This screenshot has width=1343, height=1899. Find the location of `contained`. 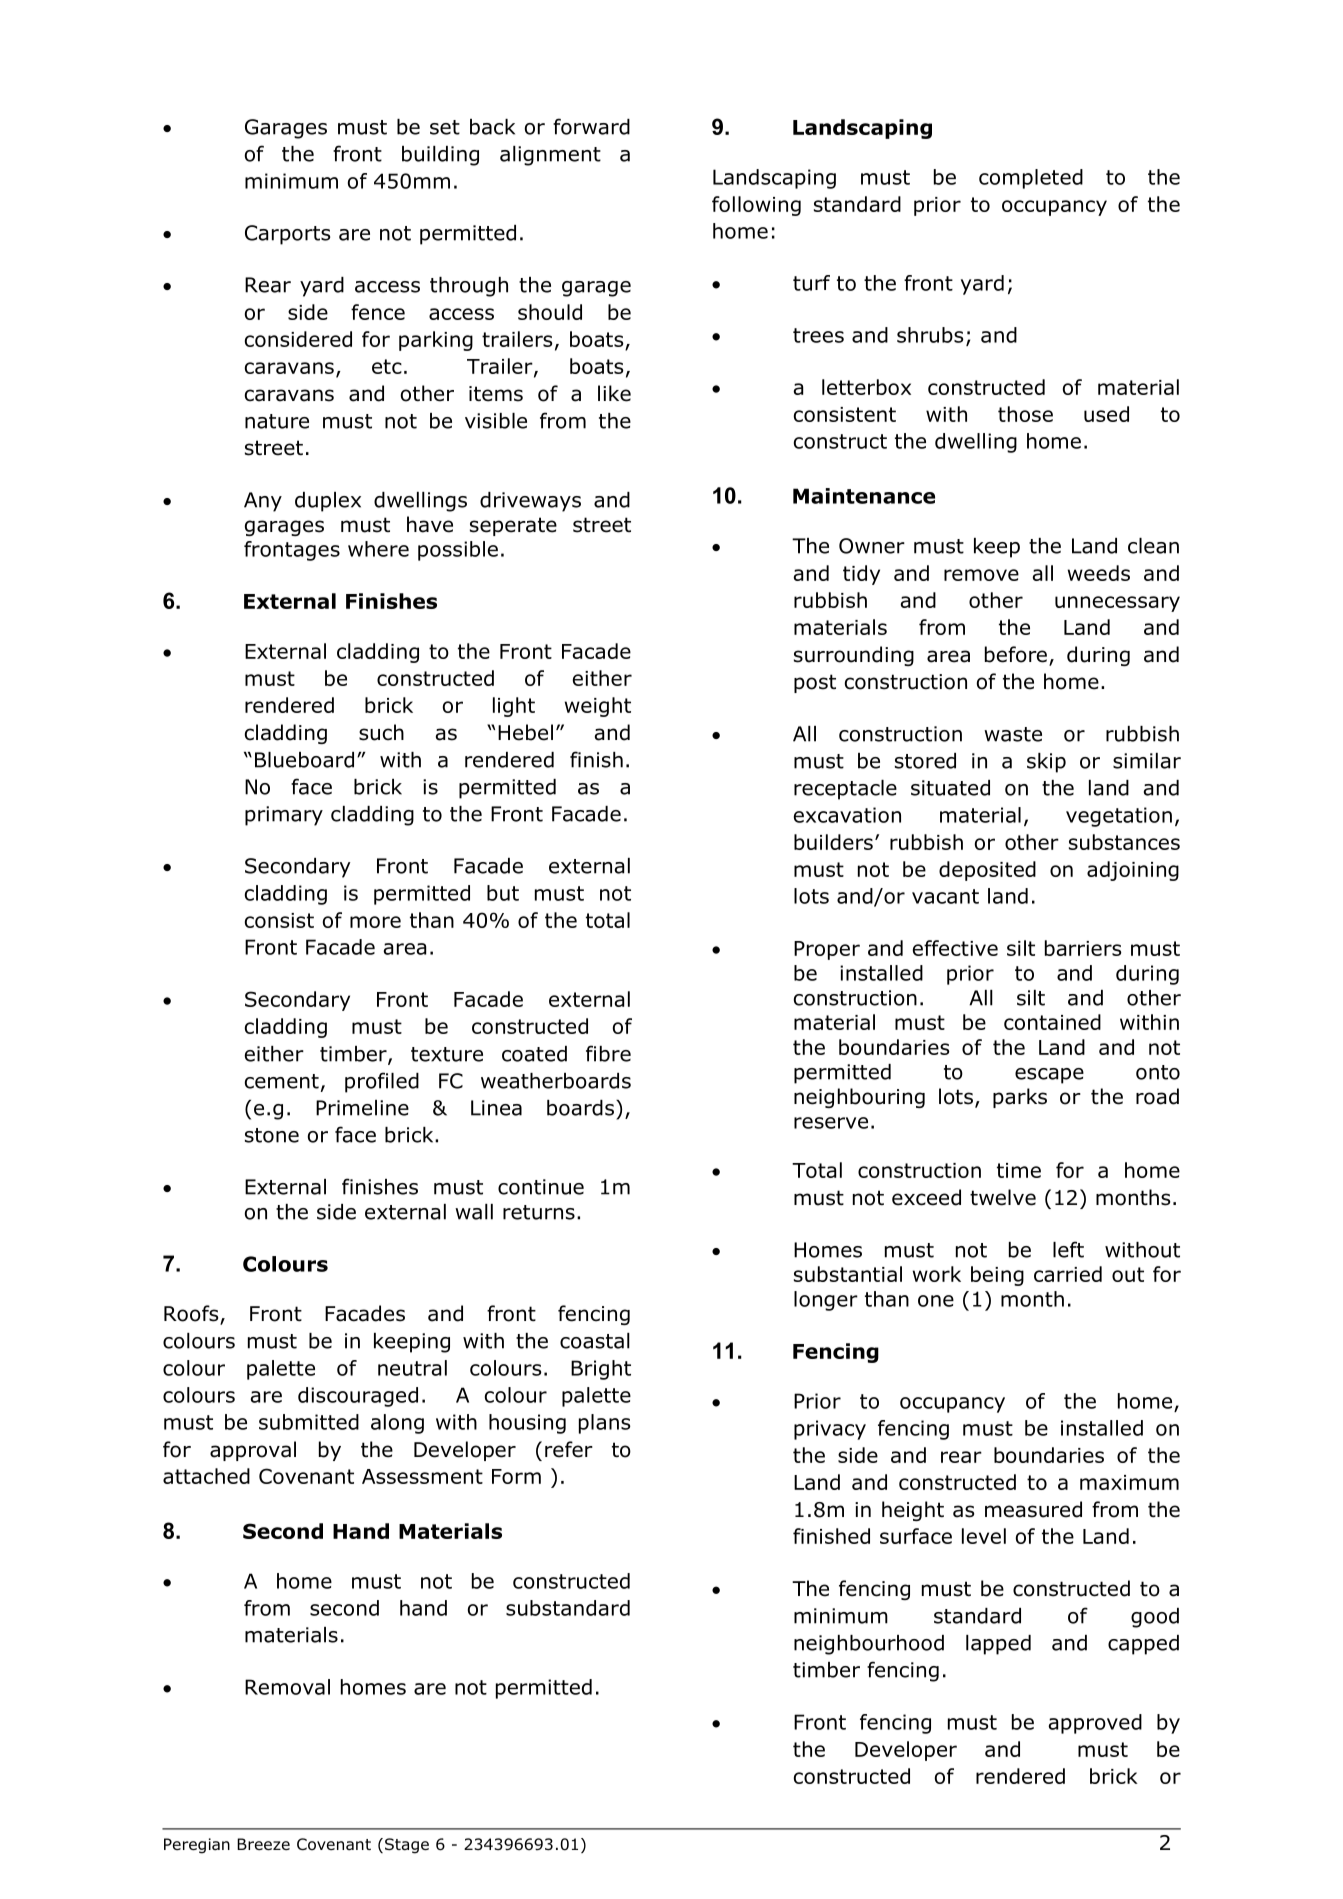

contained is located at coordinates (1052, 1022).
